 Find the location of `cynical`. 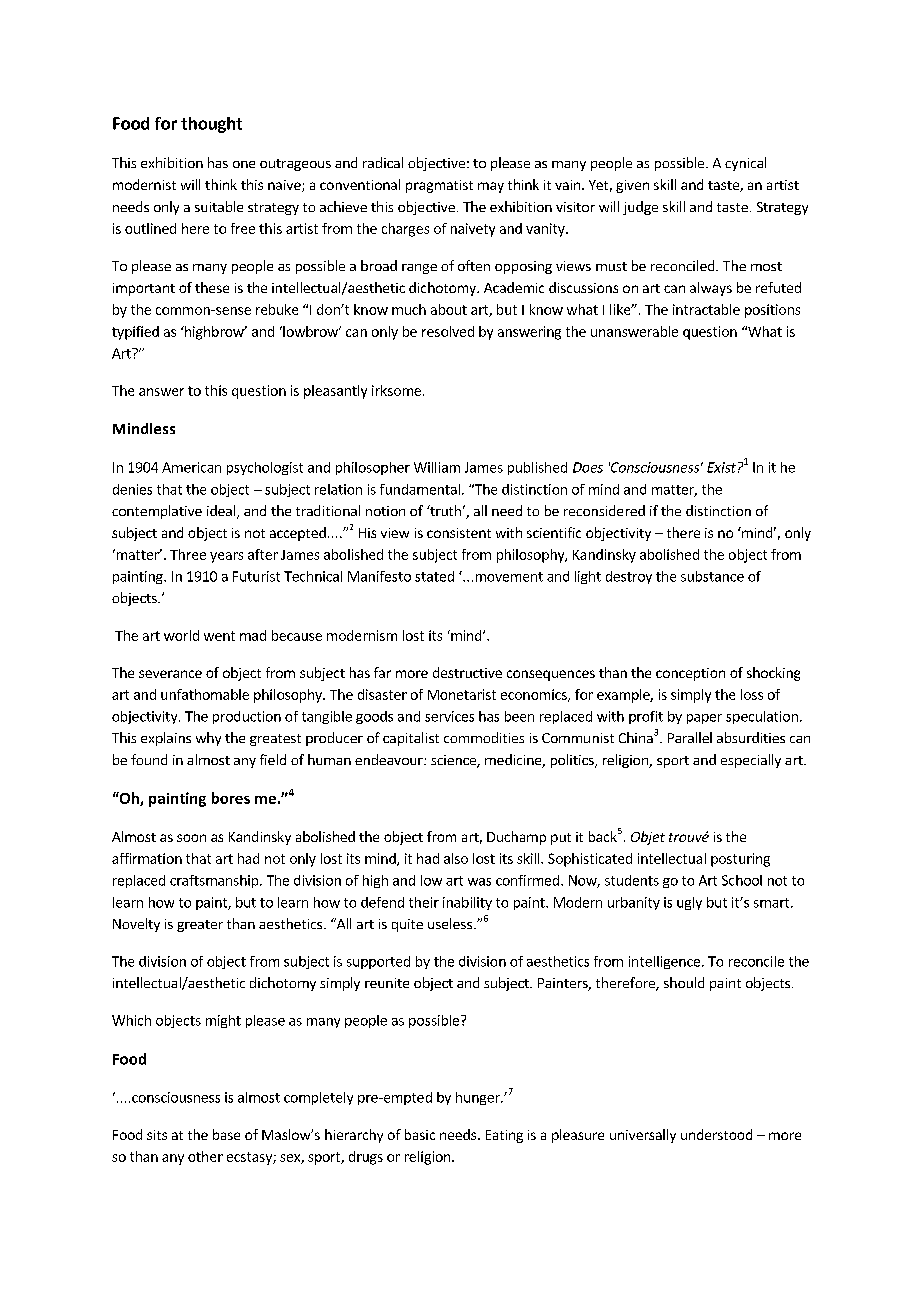

cynical is located at coordinates (745, 164).
